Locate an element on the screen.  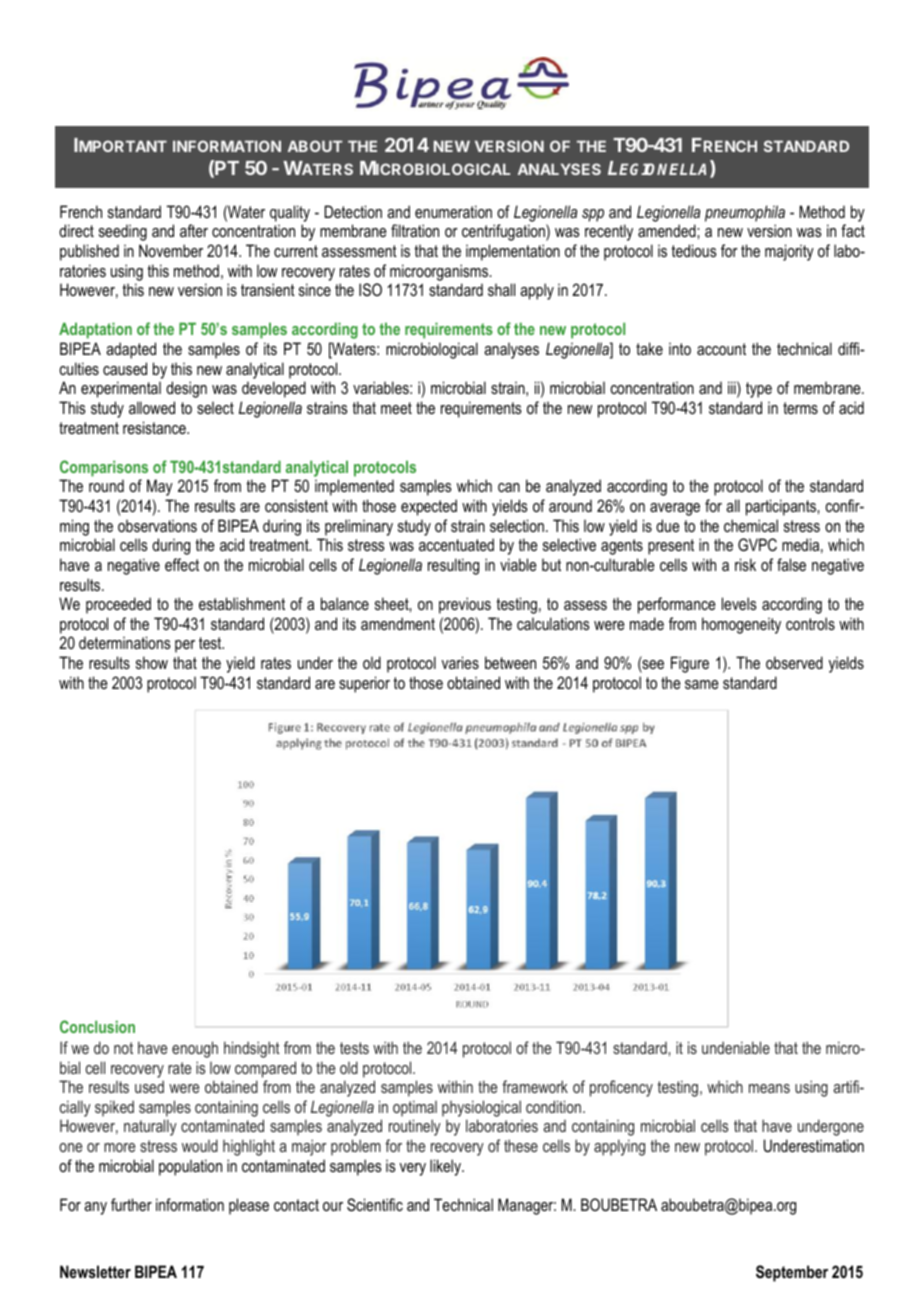
after is located at coordinates (194, 230).
